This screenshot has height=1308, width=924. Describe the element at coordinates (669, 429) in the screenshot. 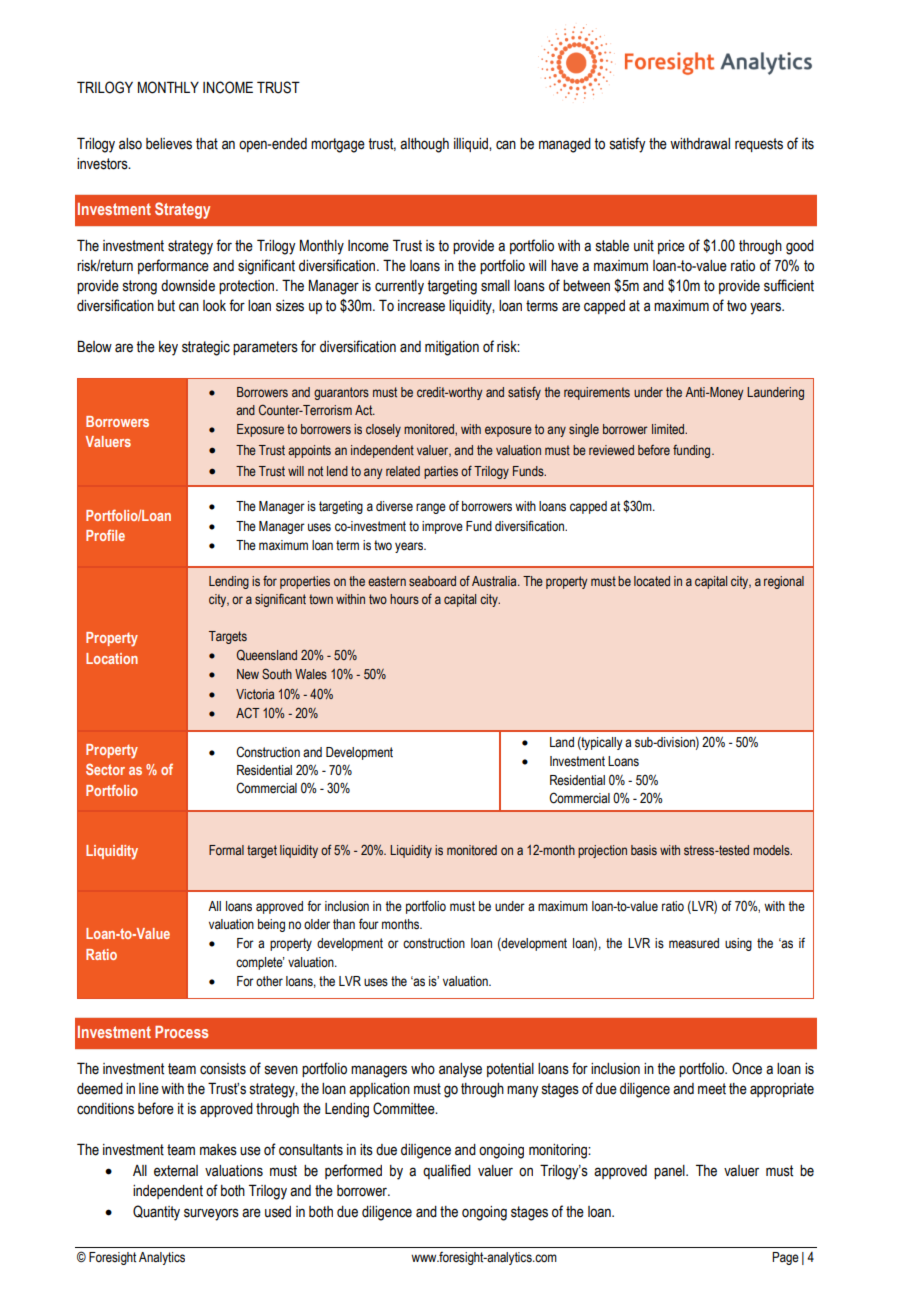

I see `limited` at that location.
